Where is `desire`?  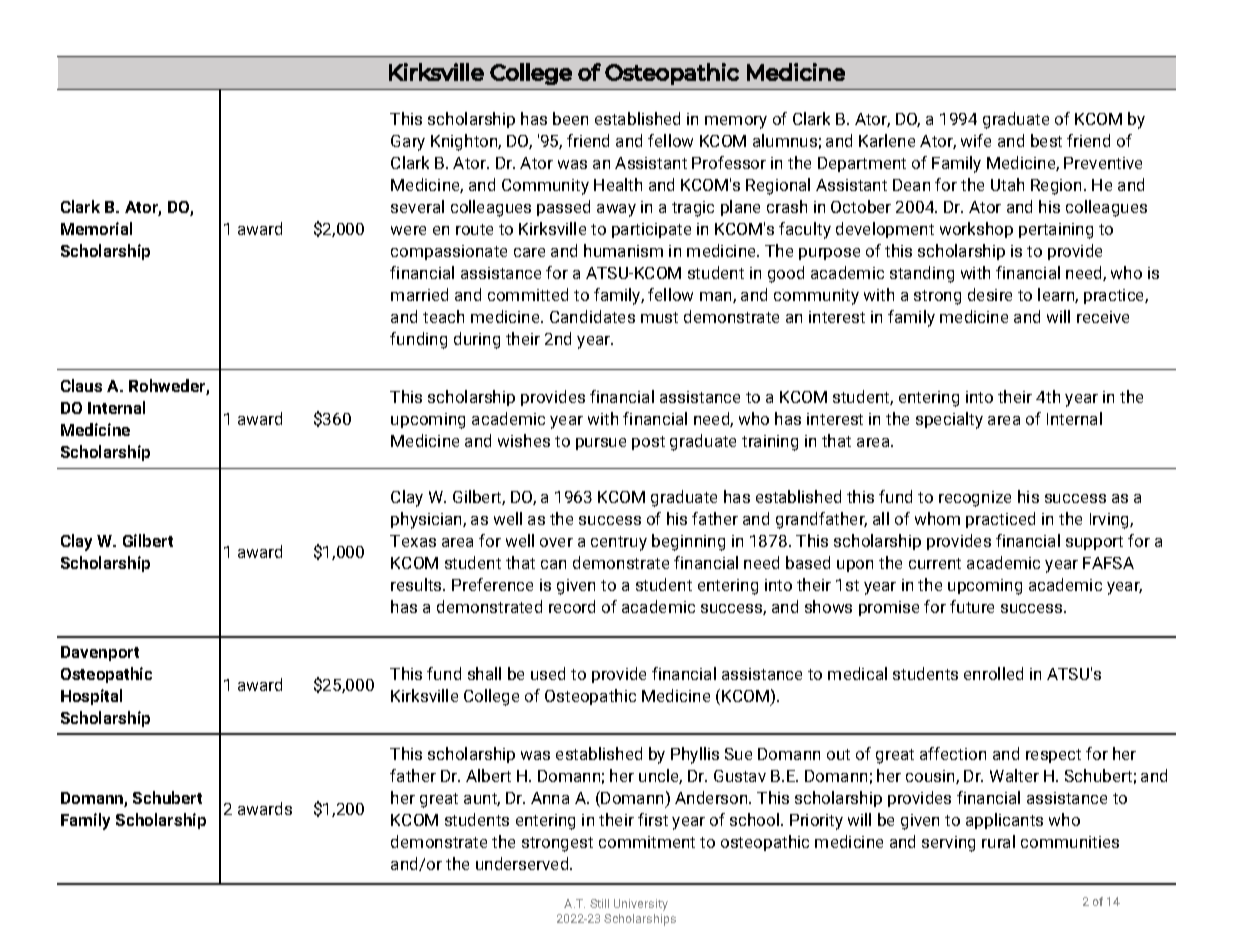
desire is located at coordinates (990, 294).
